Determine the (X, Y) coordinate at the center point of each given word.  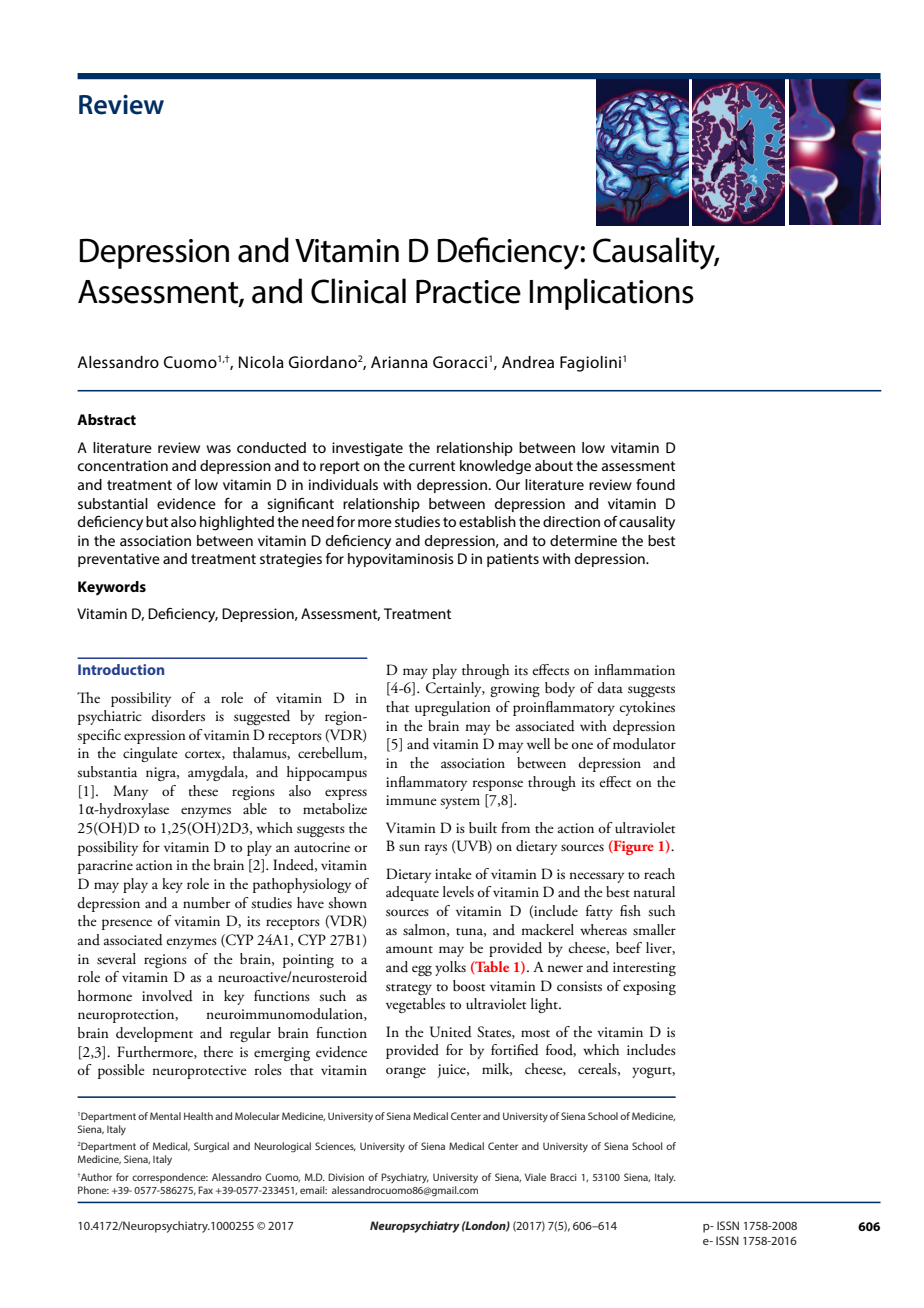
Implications (611, 294)
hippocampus (327, 773)
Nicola (261, 362)
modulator (644, 743)
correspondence (170, 1178)
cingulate (150, 754)
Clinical (358, 291)
